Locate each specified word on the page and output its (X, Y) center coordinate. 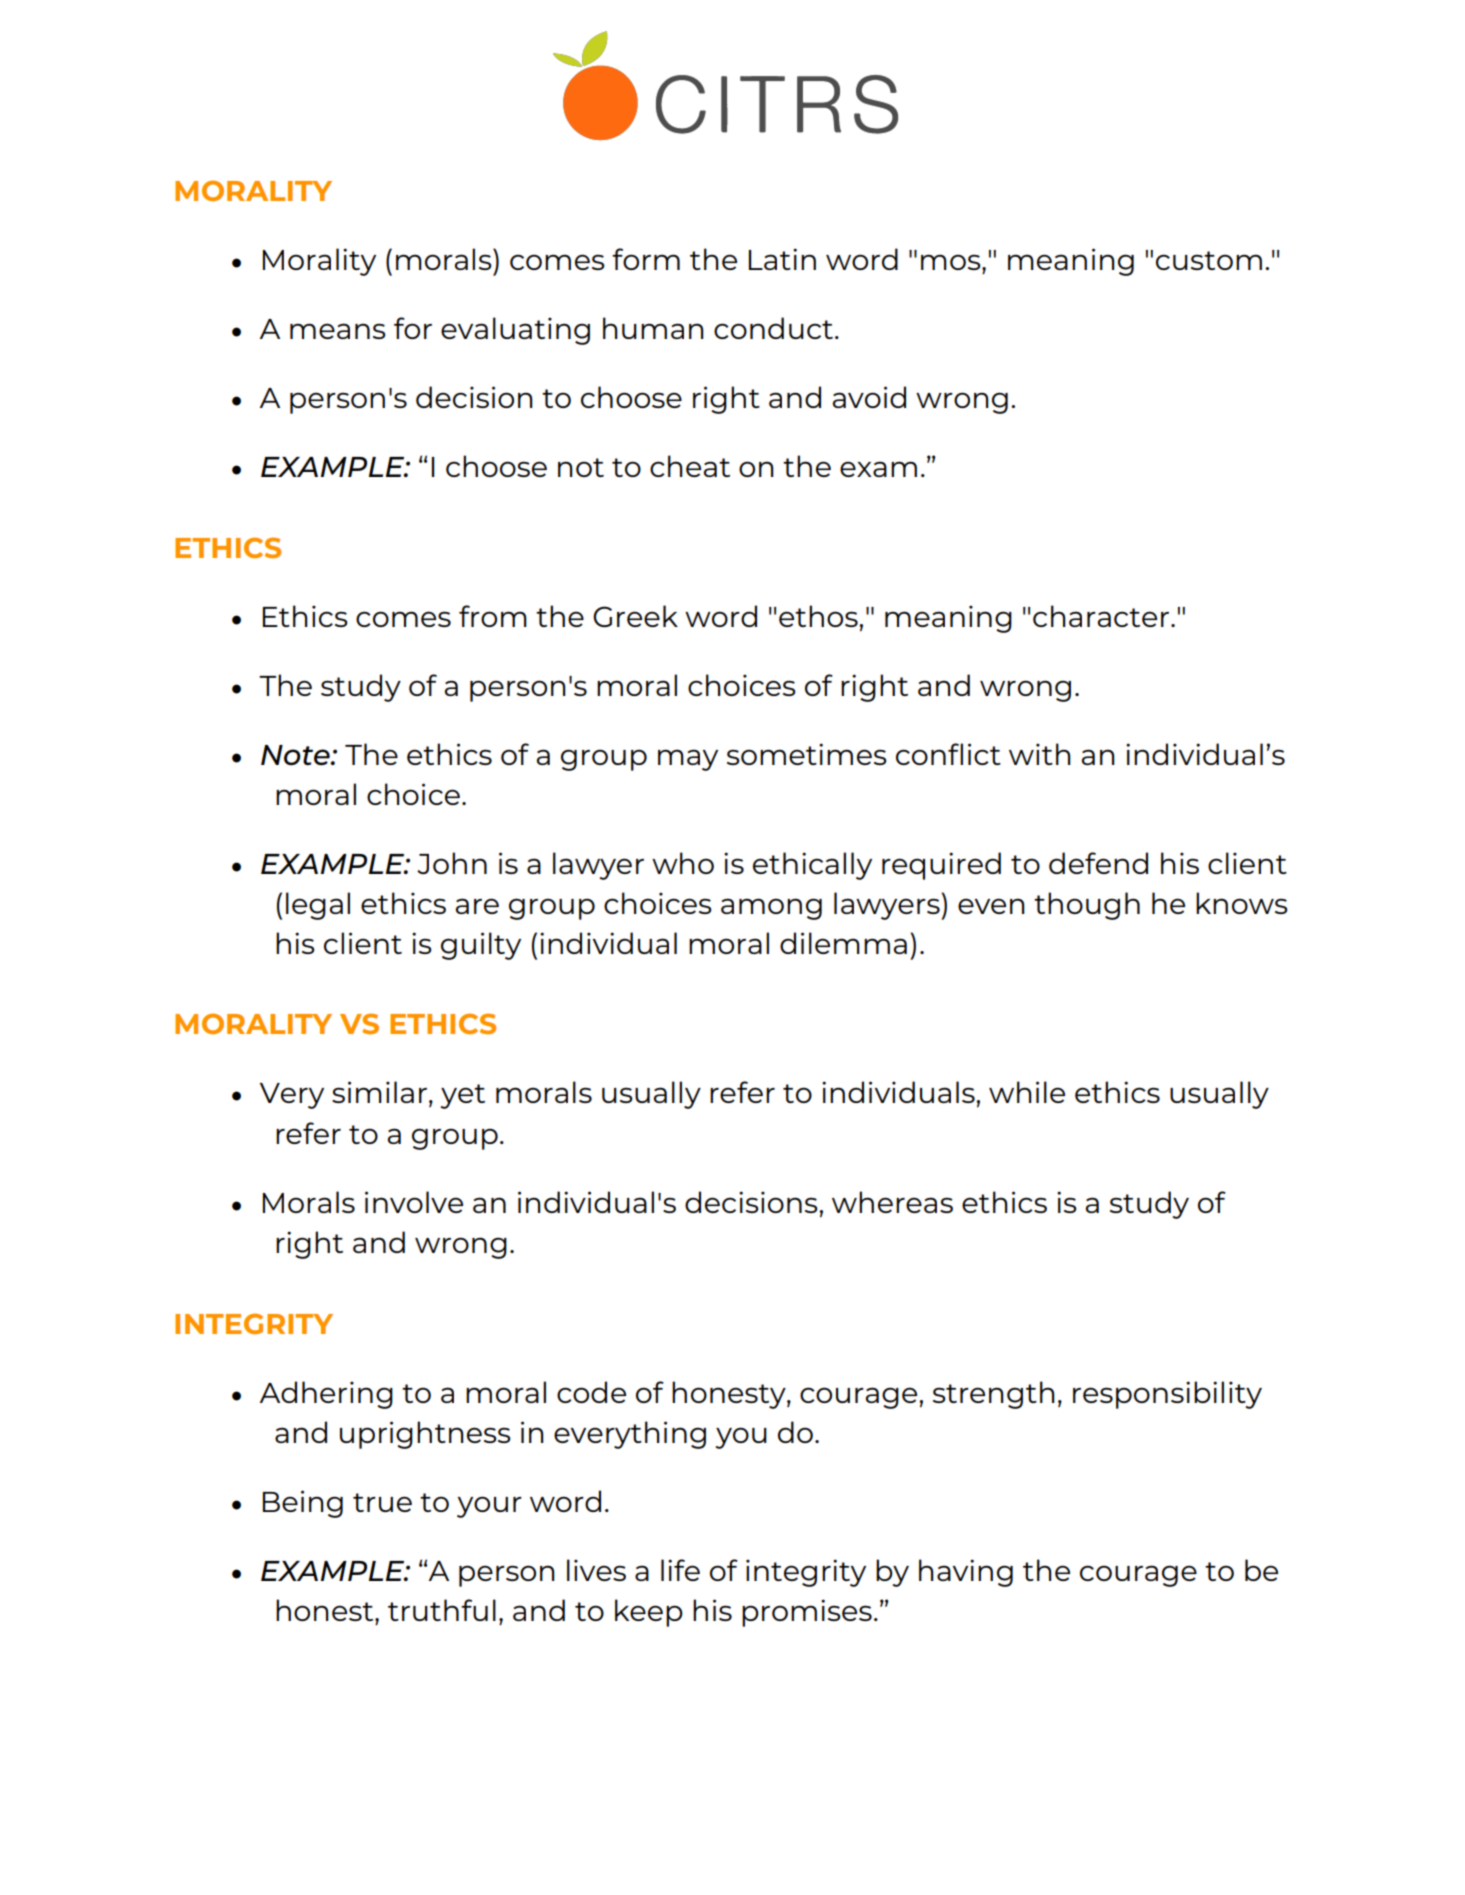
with (1040, 754)
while (1027, 1092)
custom (1209, 260)
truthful (442, 1610)
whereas (892, 1202)
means (338, 331)
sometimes (807, 754)
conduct (773, 328)
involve (414, 1202)
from (493, 616)
